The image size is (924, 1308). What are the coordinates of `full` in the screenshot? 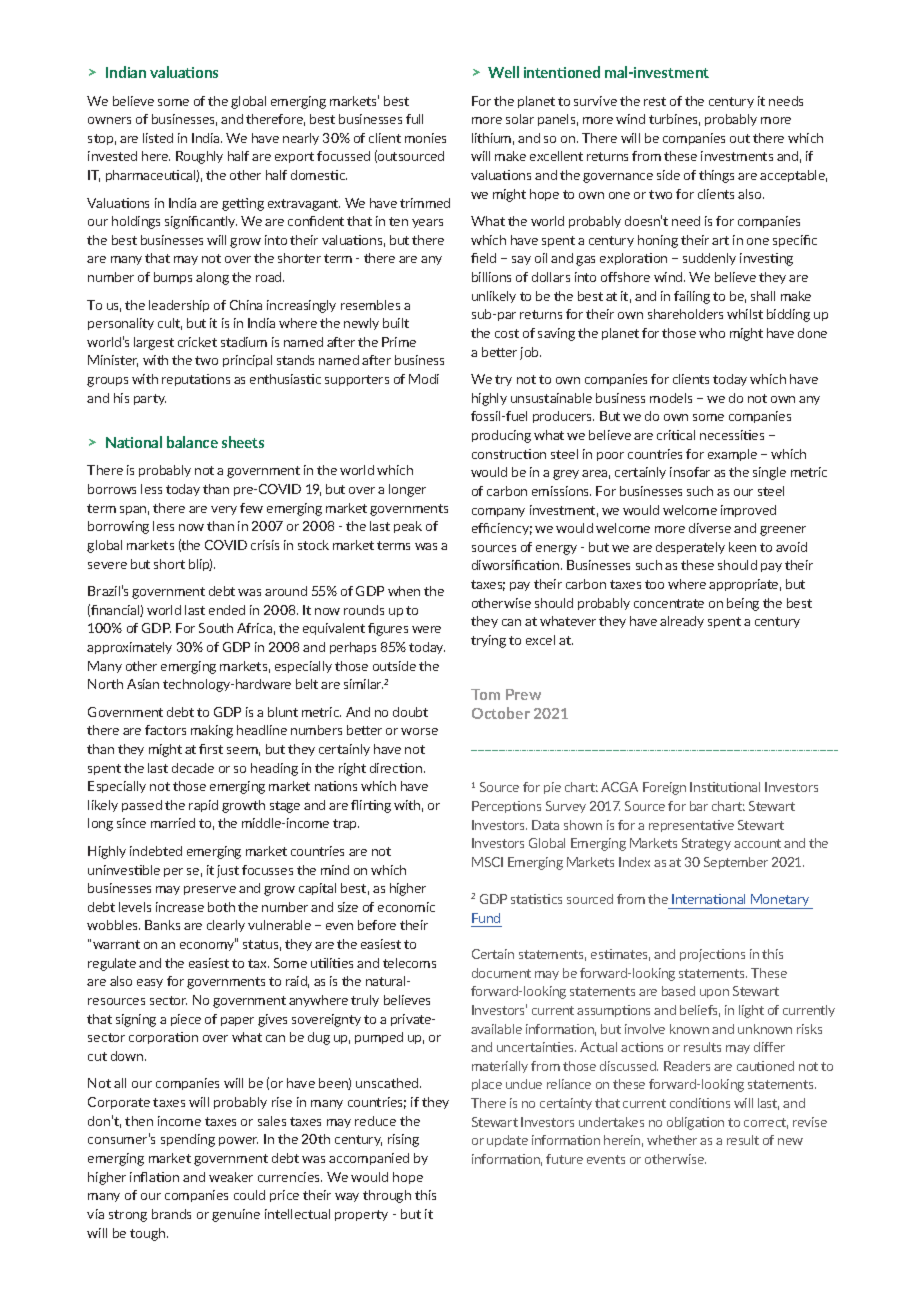 It's located at (414, 119).
